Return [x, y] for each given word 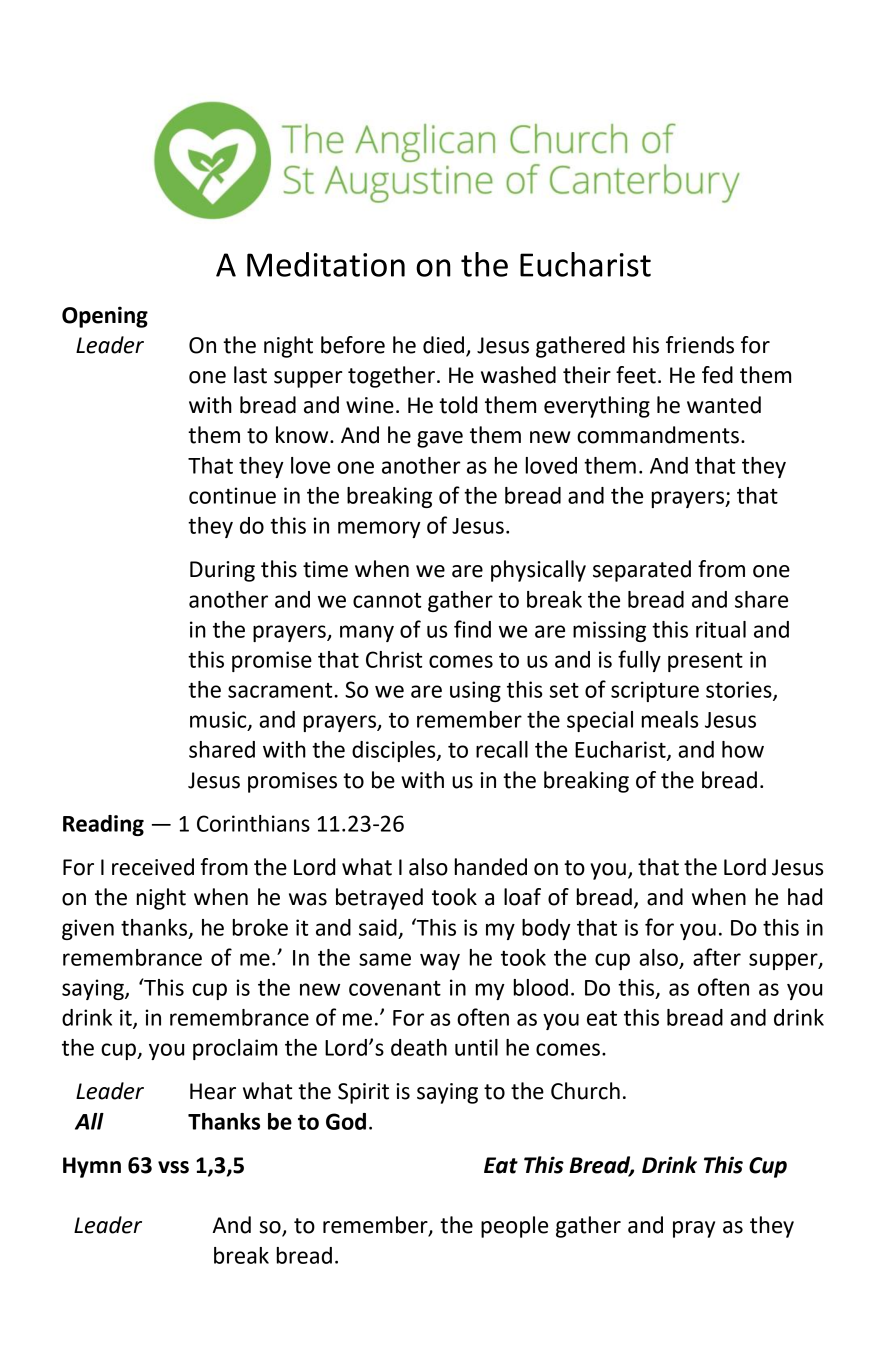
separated [642, 571]
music [219, 720]
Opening [105, 317]
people [514, 1227]
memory [379, 529]
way [440, 961]
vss [173, 1167]
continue [232, 495]
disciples [395, 751]
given [88, 929]
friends [700, 345]
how [743, 749]
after [717, 957]
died [443, 345]
